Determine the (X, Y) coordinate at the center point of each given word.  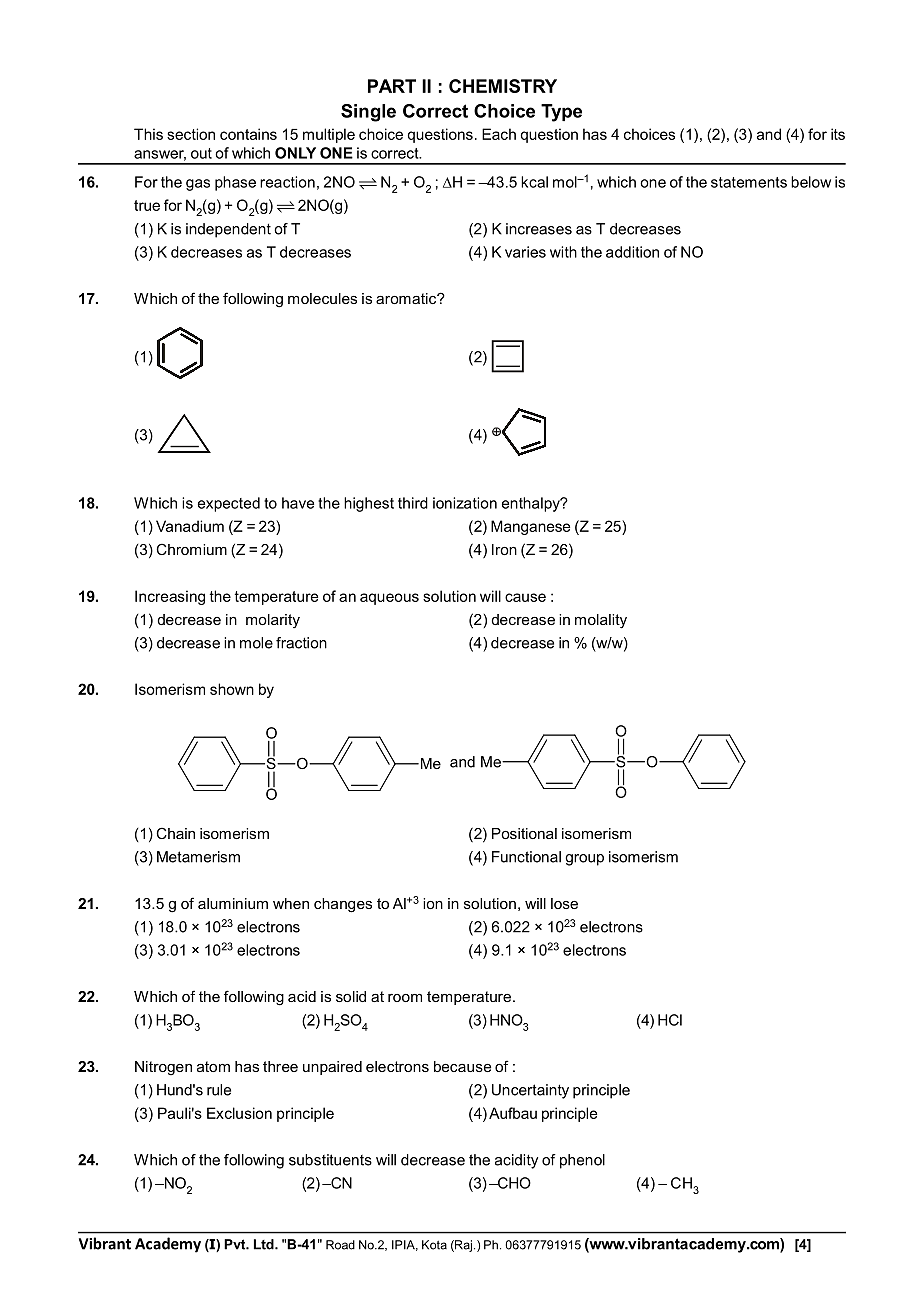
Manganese (530, 527)
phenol (582, 1161)
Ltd (265, 1244)
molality (601, 621)
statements (749, 182)
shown (232, 689)
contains (248, 134)
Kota (434, 1245)
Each (499, 134)
